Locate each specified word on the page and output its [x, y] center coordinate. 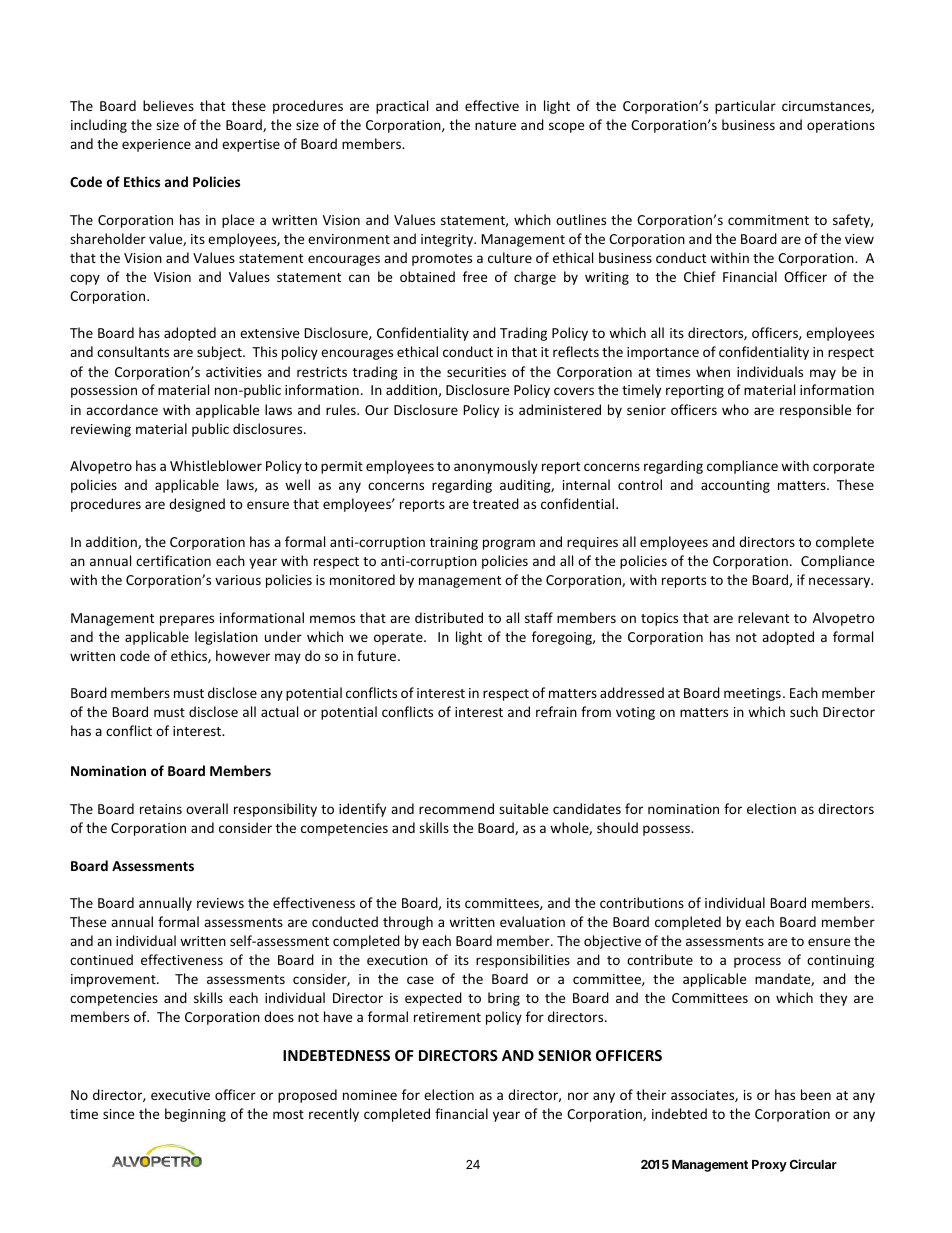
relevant [763, 617]
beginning [195, 1115]
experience [156, 145]
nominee [370, 1095]
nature [495, 125]
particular [745, 107]
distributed [449, 617]
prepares [187, 620]
